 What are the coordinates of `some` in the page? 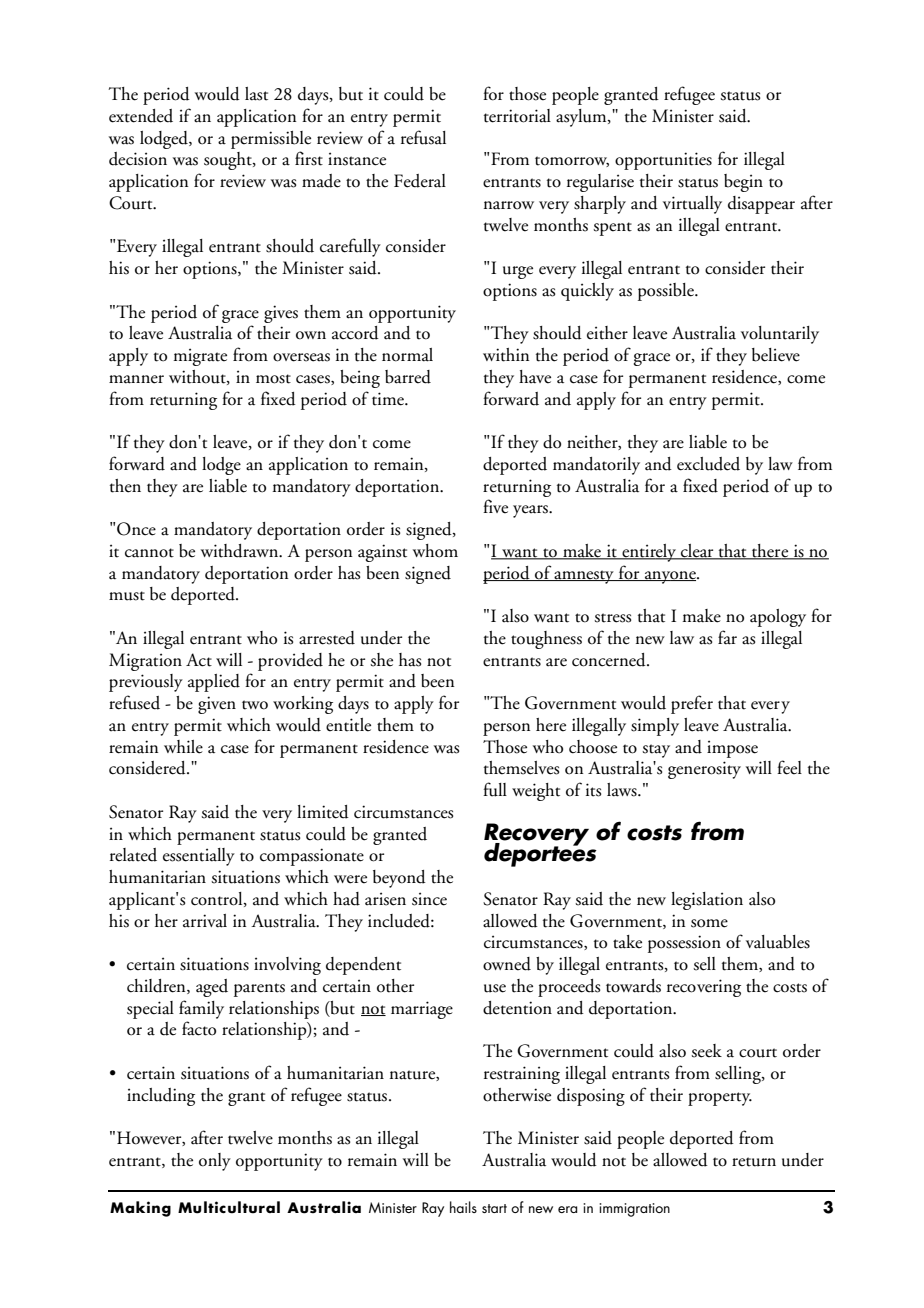 It's located at (709, 923).
